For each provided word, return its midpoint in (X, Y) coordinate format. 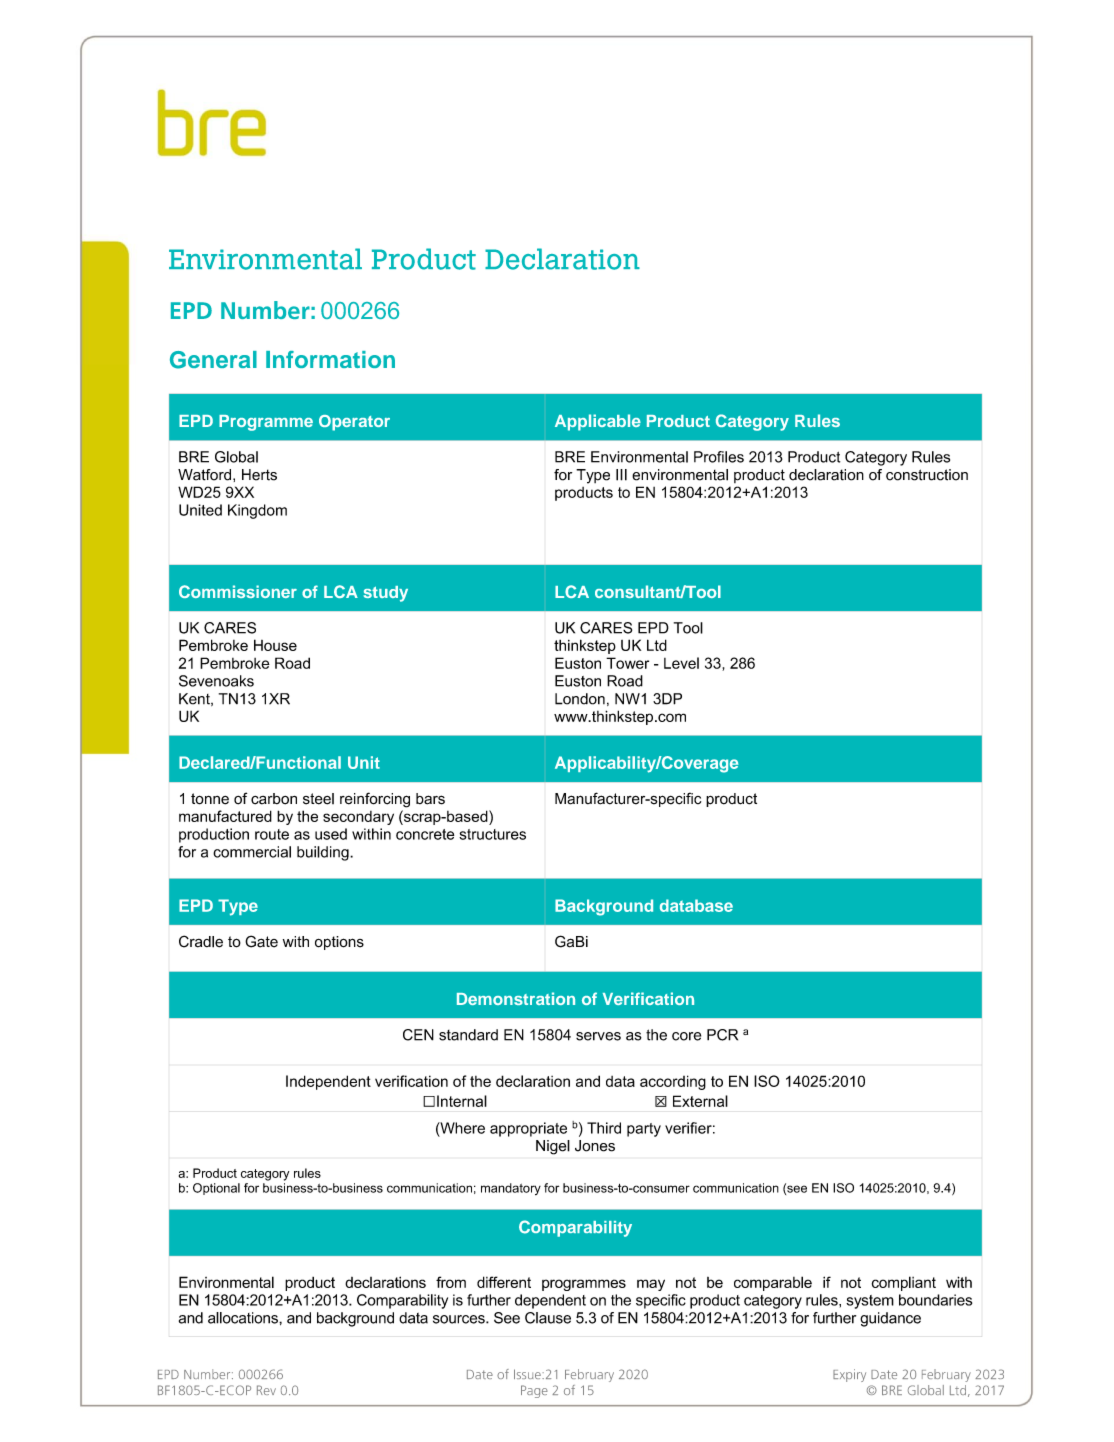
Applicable (598, 422)
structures (492, 834)
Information (330, 359)
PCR (722, 1035)
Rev (266, 1390)
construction (927, 475)
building (324, 853)
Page (534, 1391)
